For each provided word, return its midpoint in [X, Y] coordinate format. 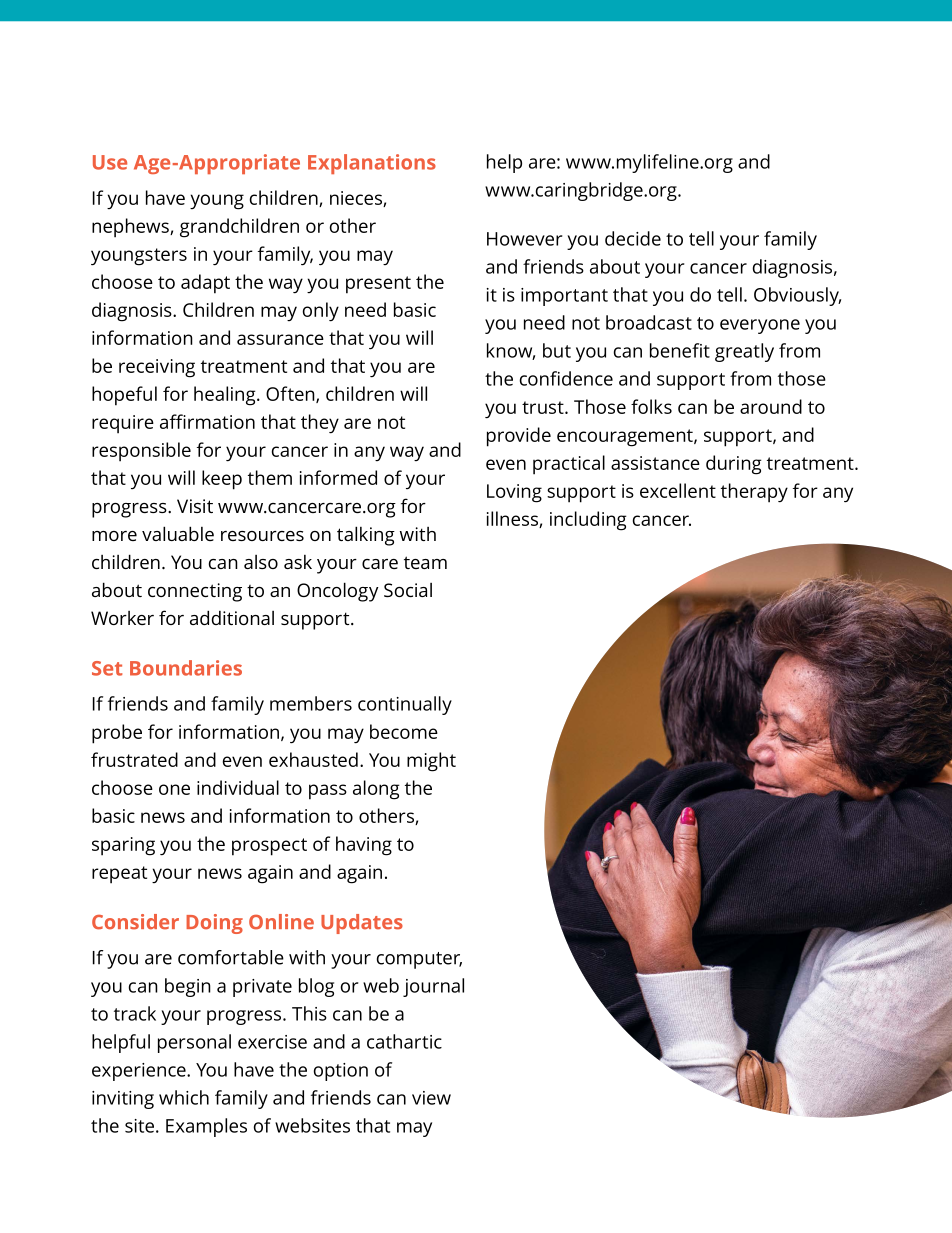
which [184, 1097]
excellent [678, 490]
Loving [514, 493]
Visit [195, 506]
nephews [131, 228]
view [431, 1098]
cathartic [404, 1041]
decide [633, 238]
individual [238, 787]
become [404, 731]
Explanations [372, 164]
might [431, 762]
